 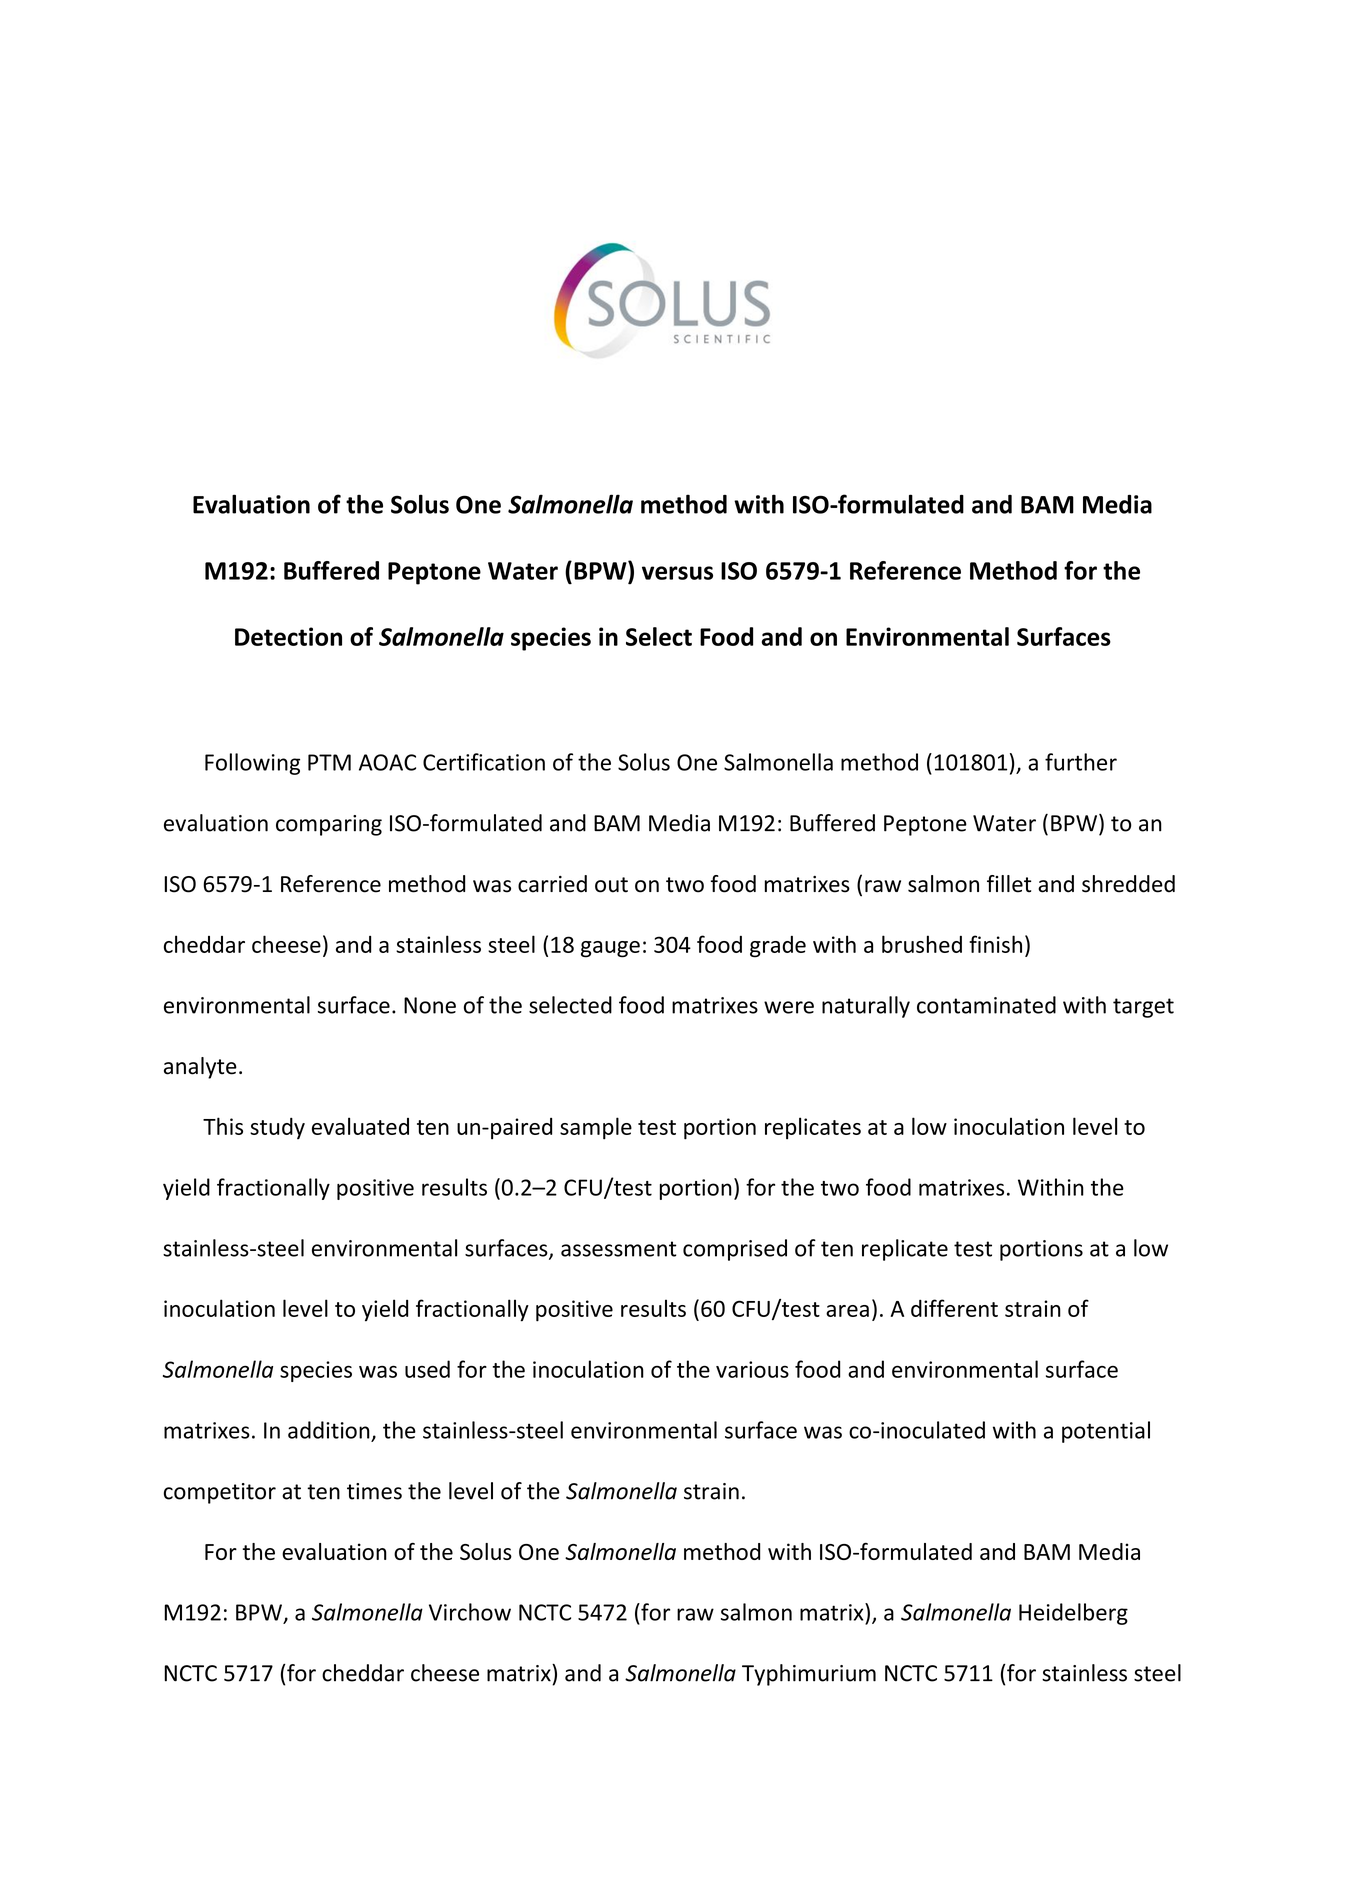 What do you see at coordinates (427, 1369) in the image?
I see `used` at bounding box center [427, 1369].
